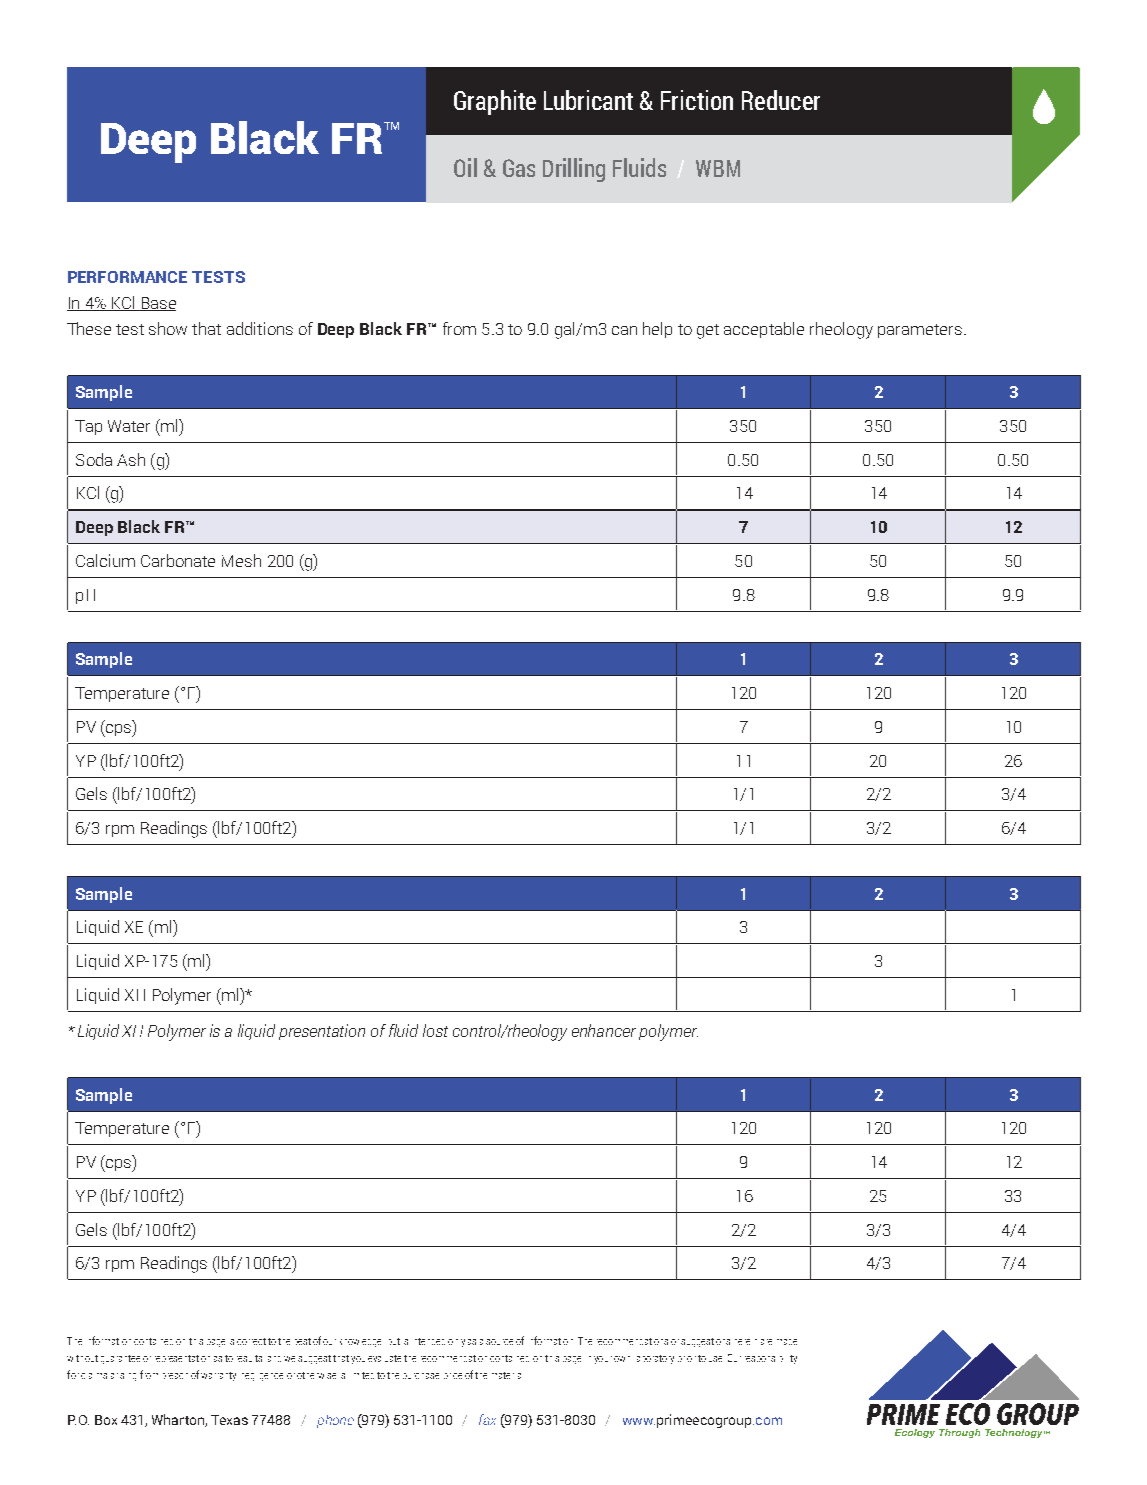 This image has width=1147, height=1485. Describe the element at coordinates (178, 560) in the image. I see `Carbonate` at that location.
